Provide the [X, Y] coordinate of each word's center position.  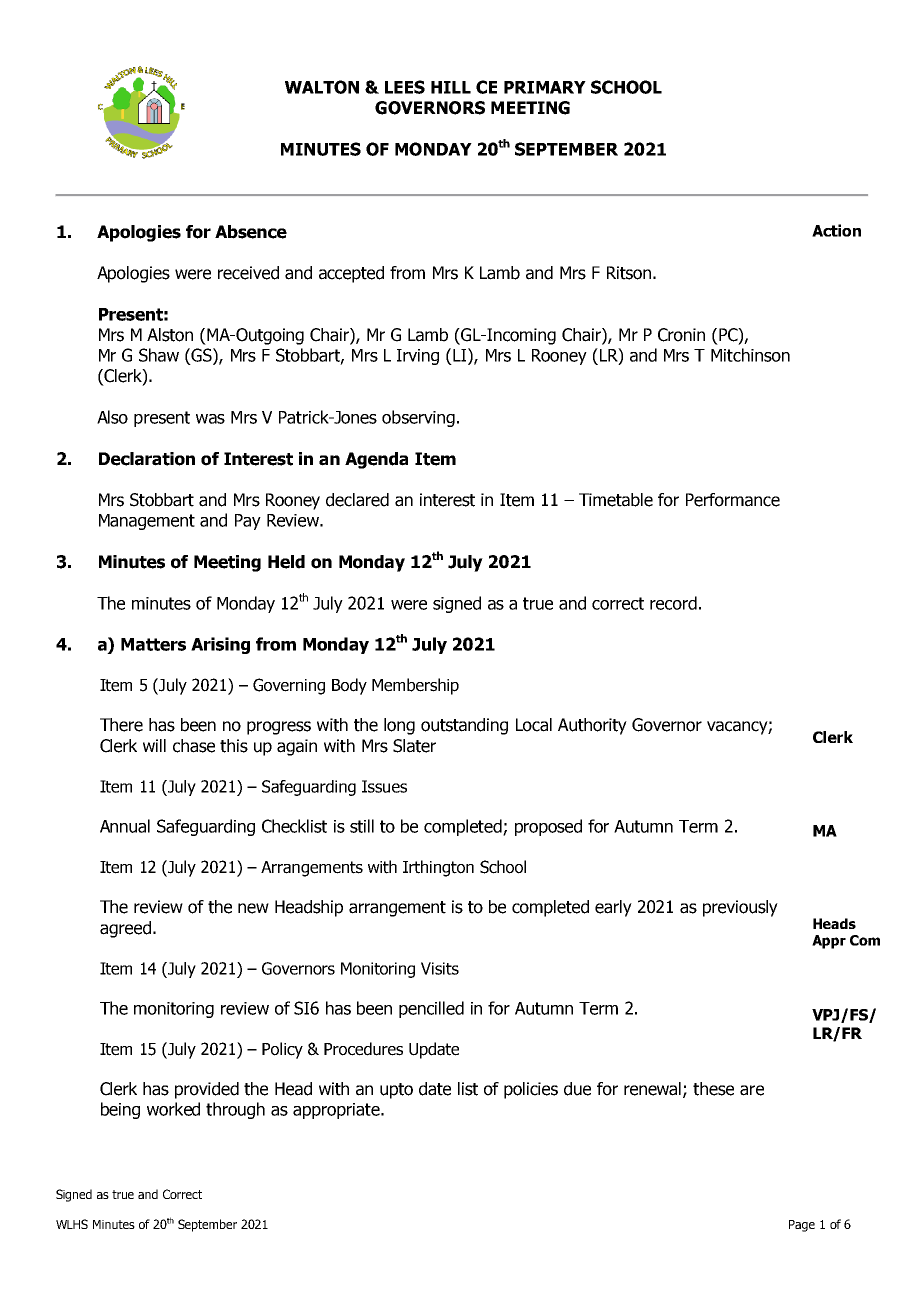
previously [740, 908]
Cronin [681, 335]
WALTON [322, 87]
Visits [440, 968]
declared [357, 500]
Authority [592, 726]
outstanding [464, 726]
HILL [451, 87]
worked [173, 1109]
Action [836, 230]
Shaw [159, 355]
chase [194, 746]
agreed [125, 929]
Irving [418, 357]
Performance [733, 500]
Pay [248, 522]
